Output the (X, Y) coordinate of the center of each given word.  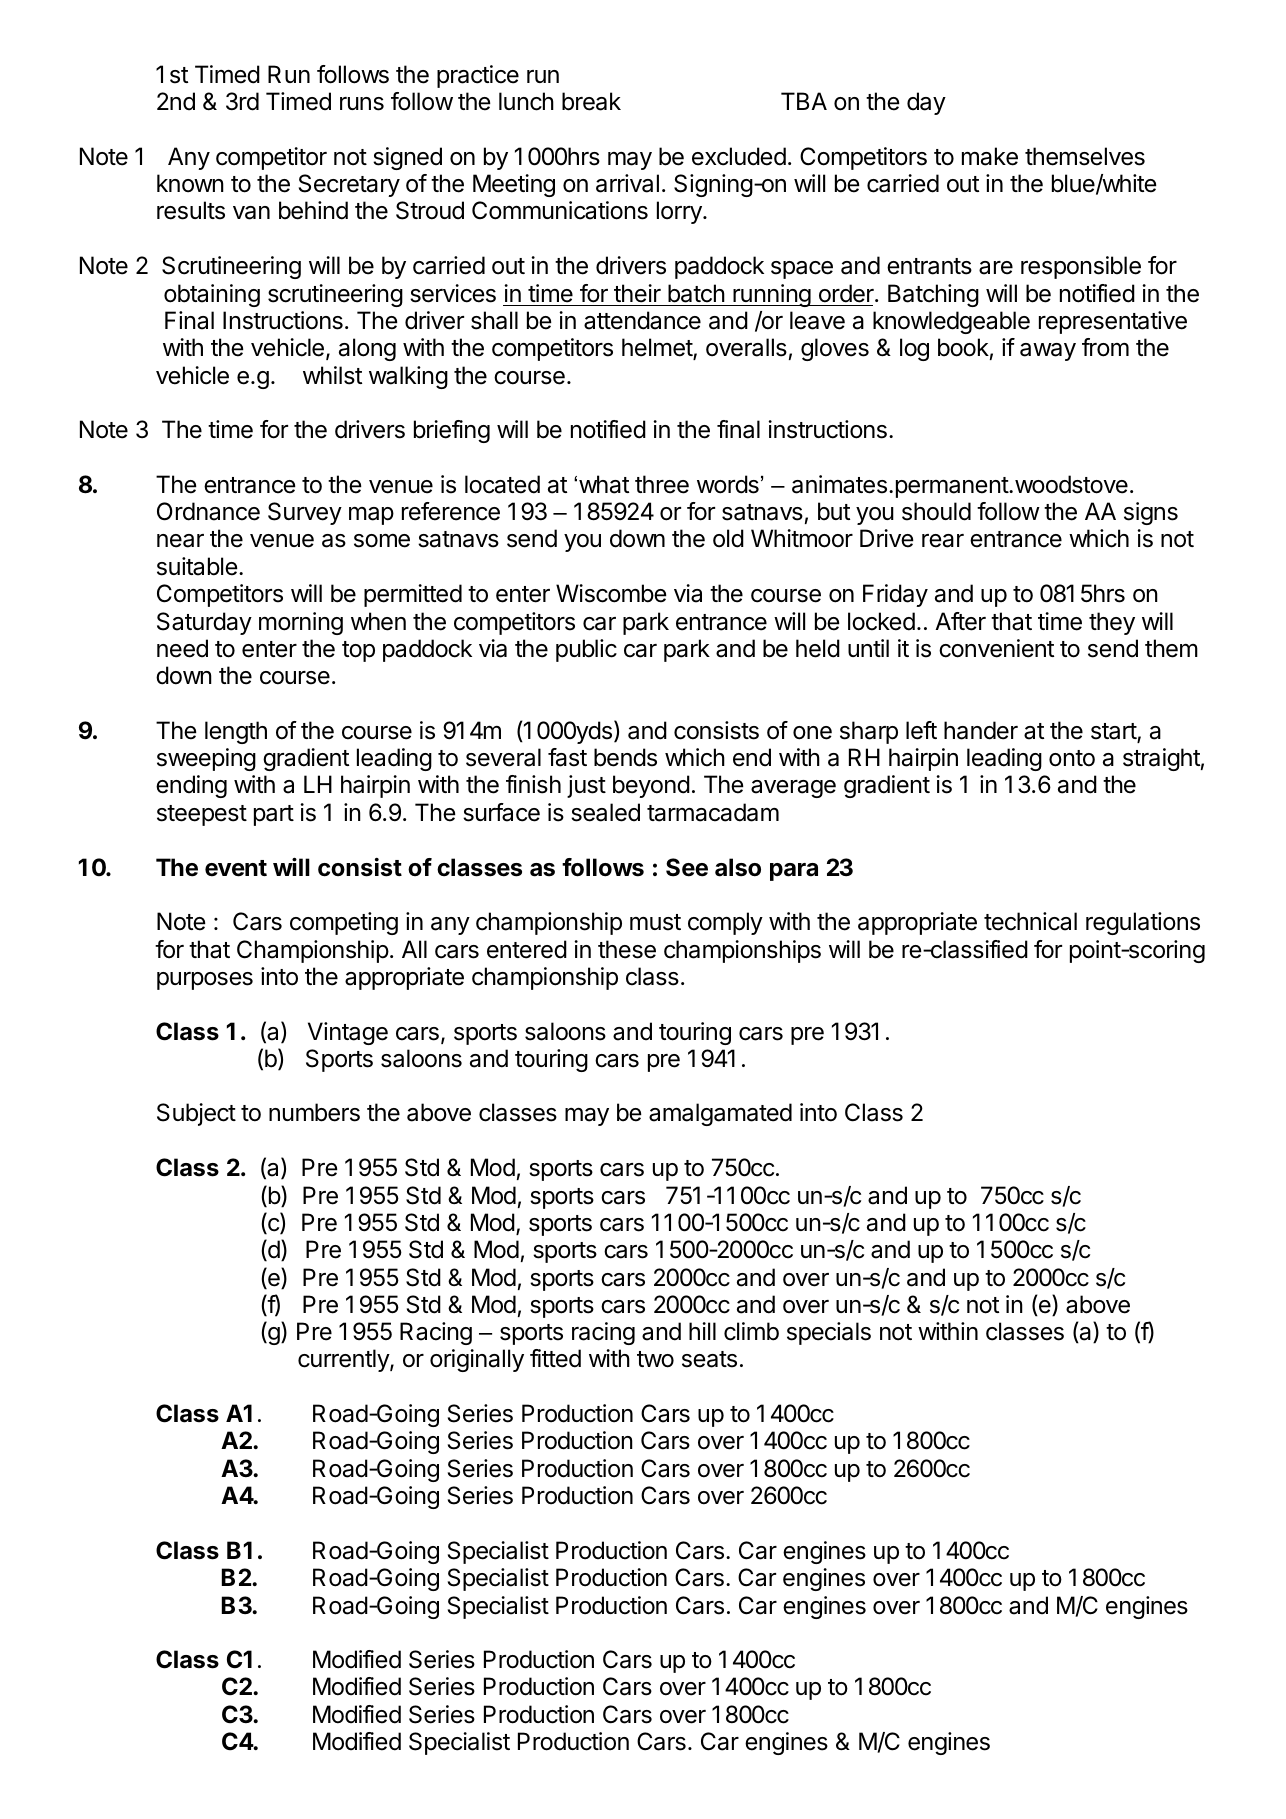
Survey (305, 513)
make (990, 156)
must (655, 922)
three (662, 484)
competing (344, 923)
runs (362, 104)
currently (344, 1360)
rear (943, 541)
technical (1030, 921)
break (591, 101)
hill (702, 1331)
